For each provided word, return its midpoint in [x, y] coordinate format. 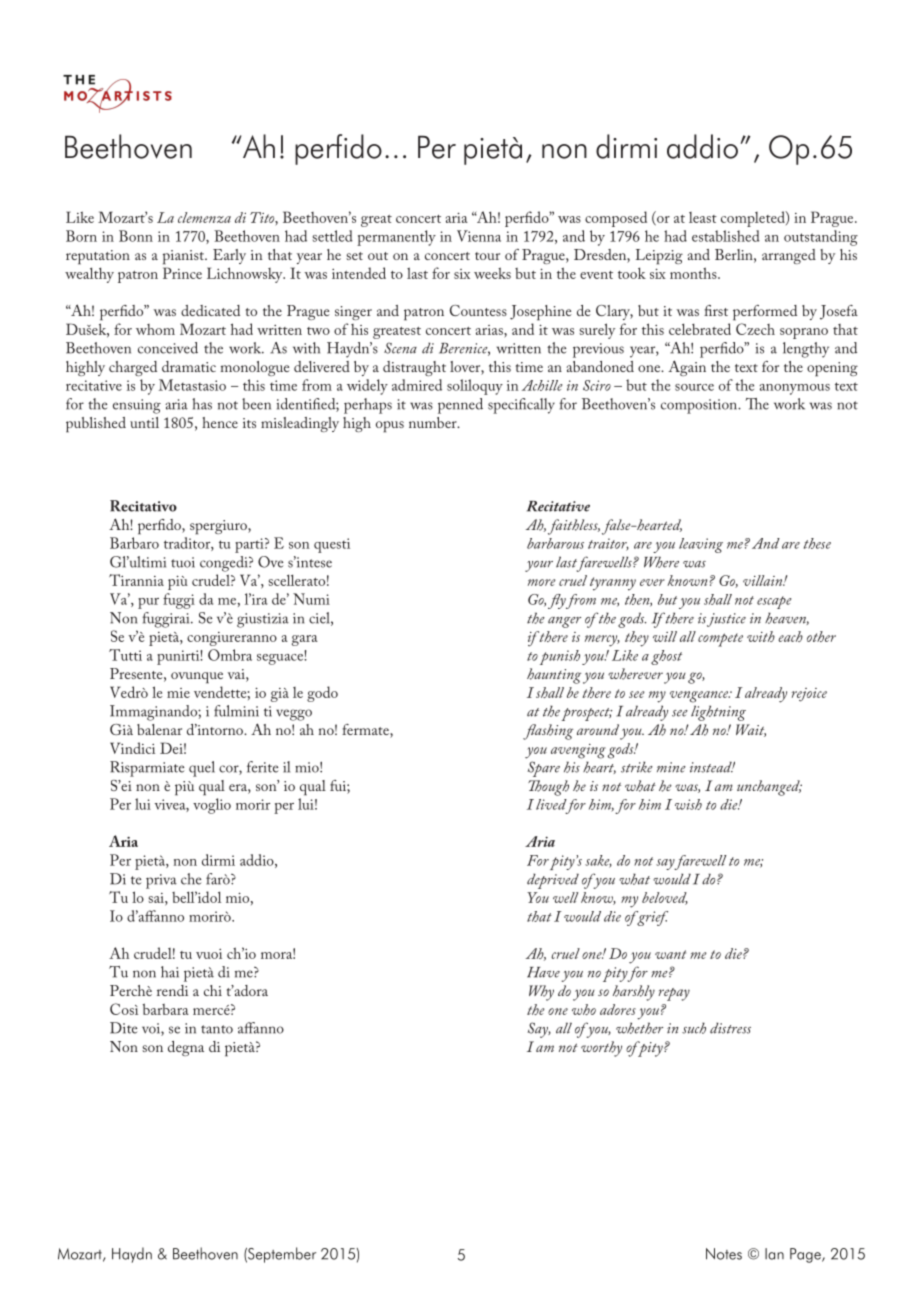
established [726, 236]
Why [541, 993]
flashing [548, 732]
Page [806, 1255]
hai [170, 972]
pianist [184, 257]
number [434, 422]
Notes [724, 1254]
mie [178, 693]
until [144, 422]
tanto [217, 1029]
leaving [701, 545]
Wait [751, 730]
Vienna [479, 236]
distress [730, 1028]
